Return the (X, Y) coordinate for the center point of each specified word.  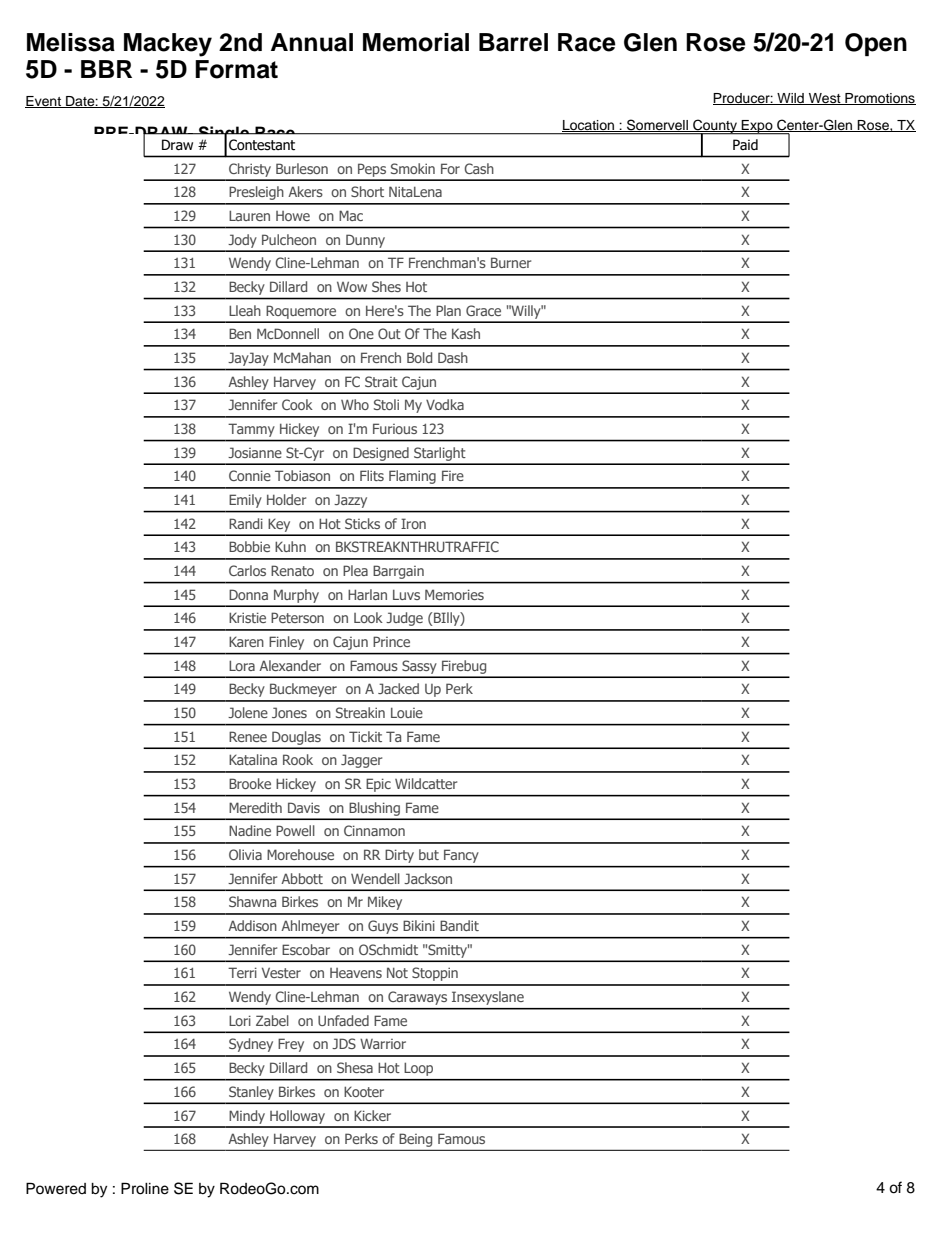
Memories (454, 594)
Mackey (168, 45)
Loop (418, 1069)
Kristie (247, 617)
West (824, 99)
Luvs (406, 595)
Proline (145, 1188)
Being (416, 1141)
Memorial (416, 42)
